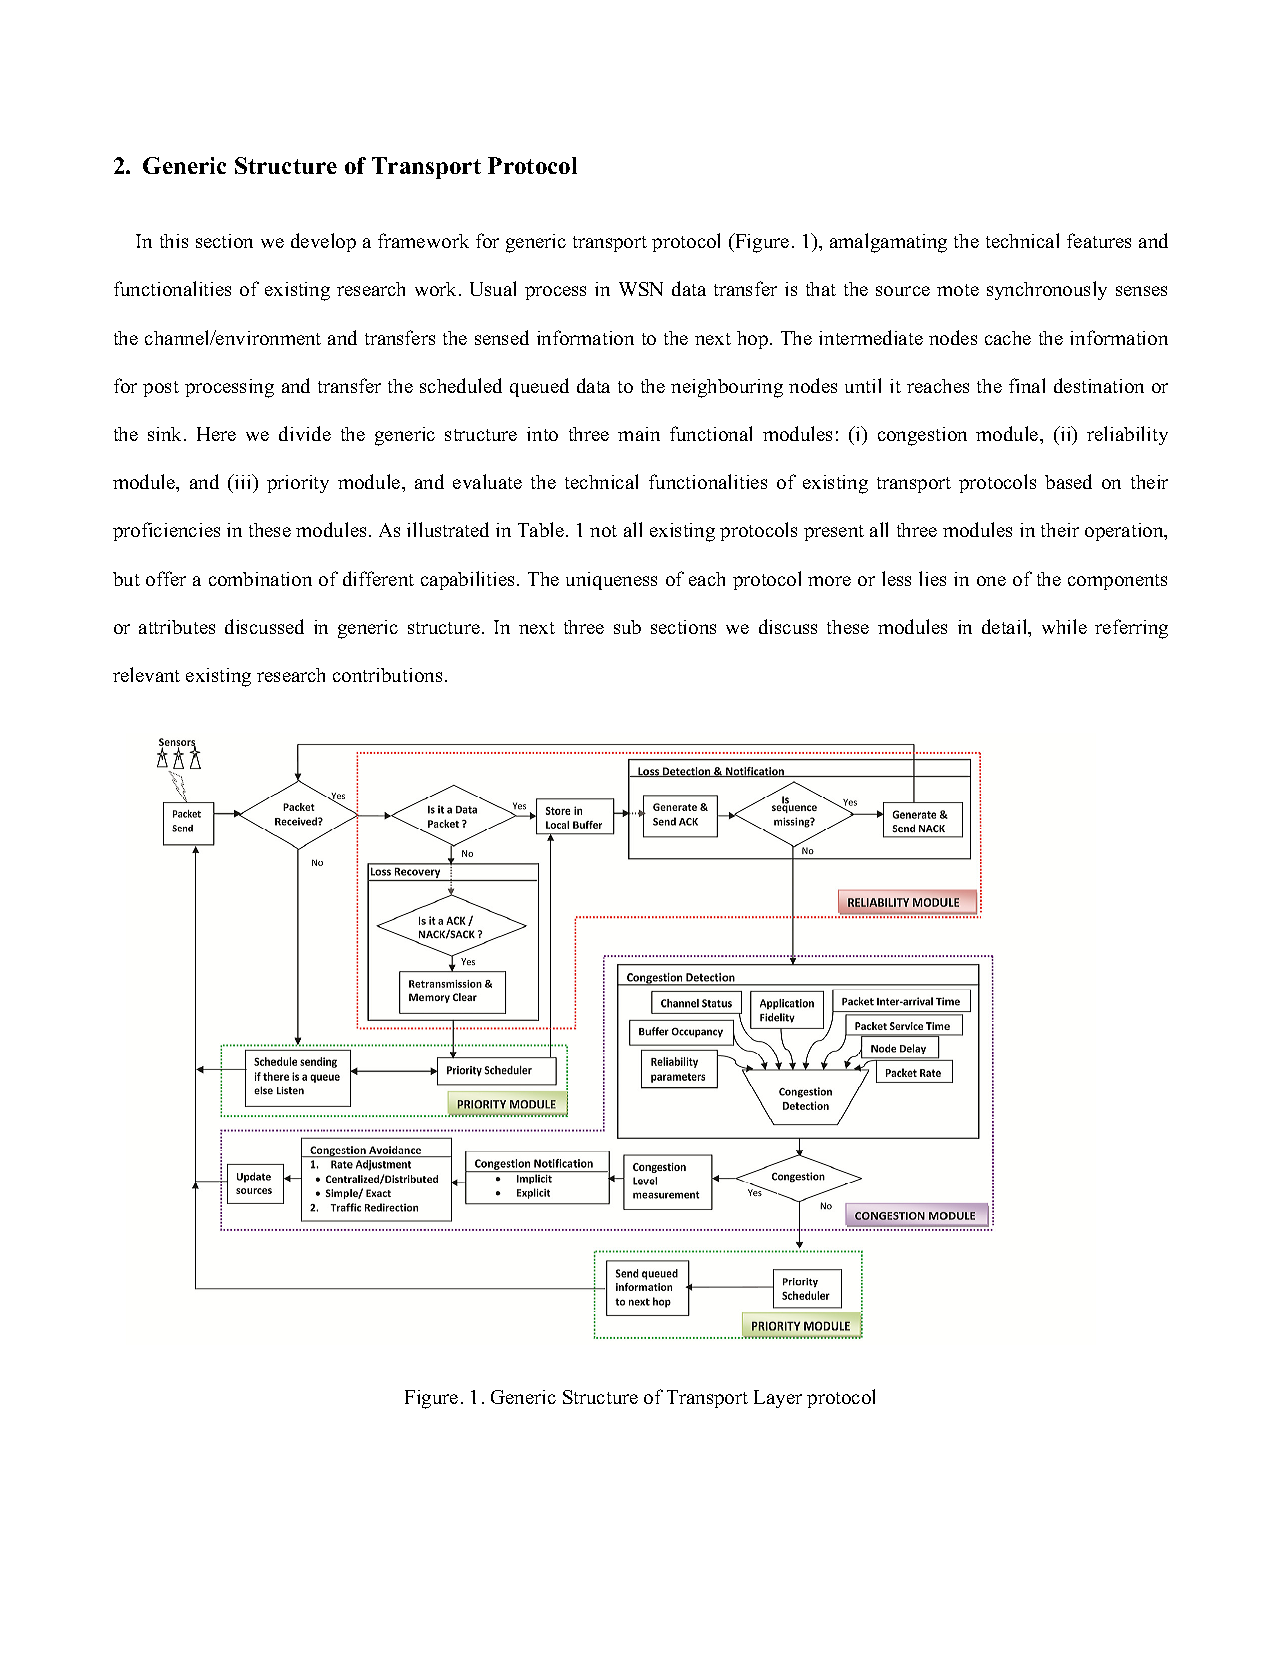 This screenshot has height=1659, width=1282. Describe the element at coordinates (323, 242) in the screenshot. I see `develop` at that location.
